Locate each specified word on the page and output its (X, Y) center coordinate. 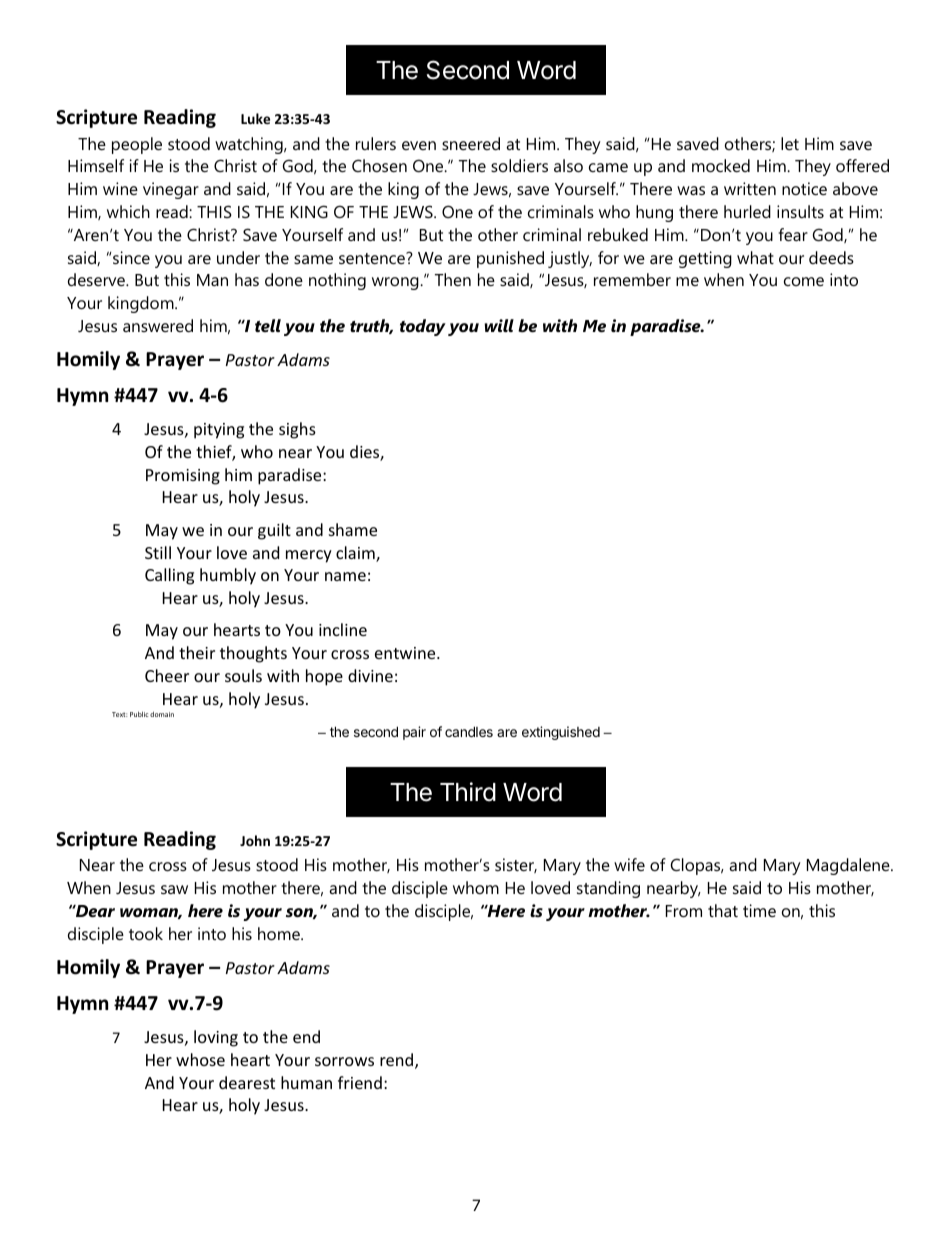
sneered (471, 143)
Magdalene (849, 866)
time (759, 910)
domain (162, 714)
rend (398, 1061)
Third (468, 792)
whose (200, 1059)
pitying (219, 431)
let (790, 143)
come (804, 281)
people (137, 145)
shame (353, 529)
